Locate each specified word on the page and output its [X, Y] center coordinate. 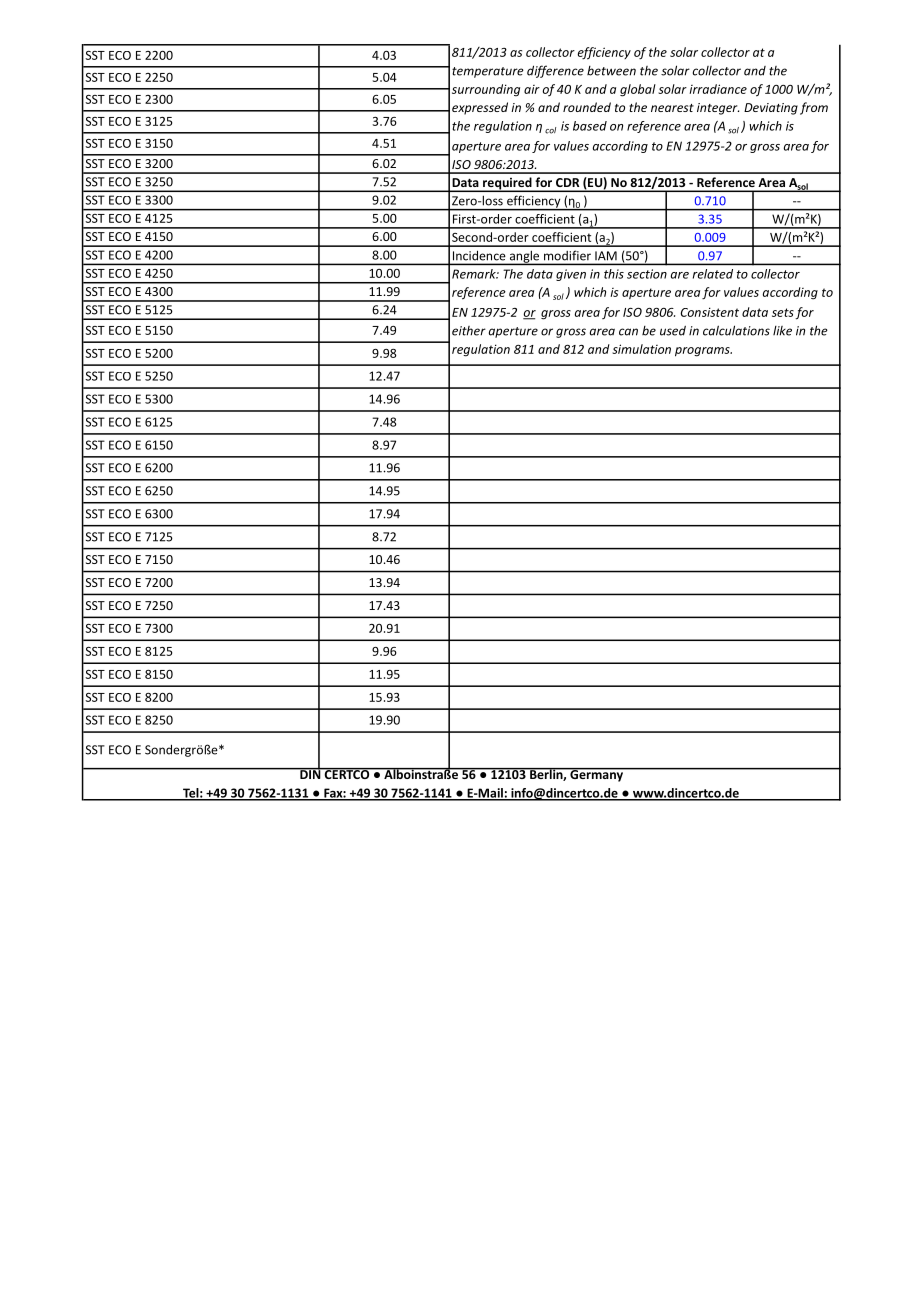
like [782, 331]
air [532, 89]
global [638, 90]
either [469, 331]
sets [783, 312]
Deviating [771, 109]
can [628, 332]
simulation [641, 349]
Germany [596, 775]
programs [703, 352]
